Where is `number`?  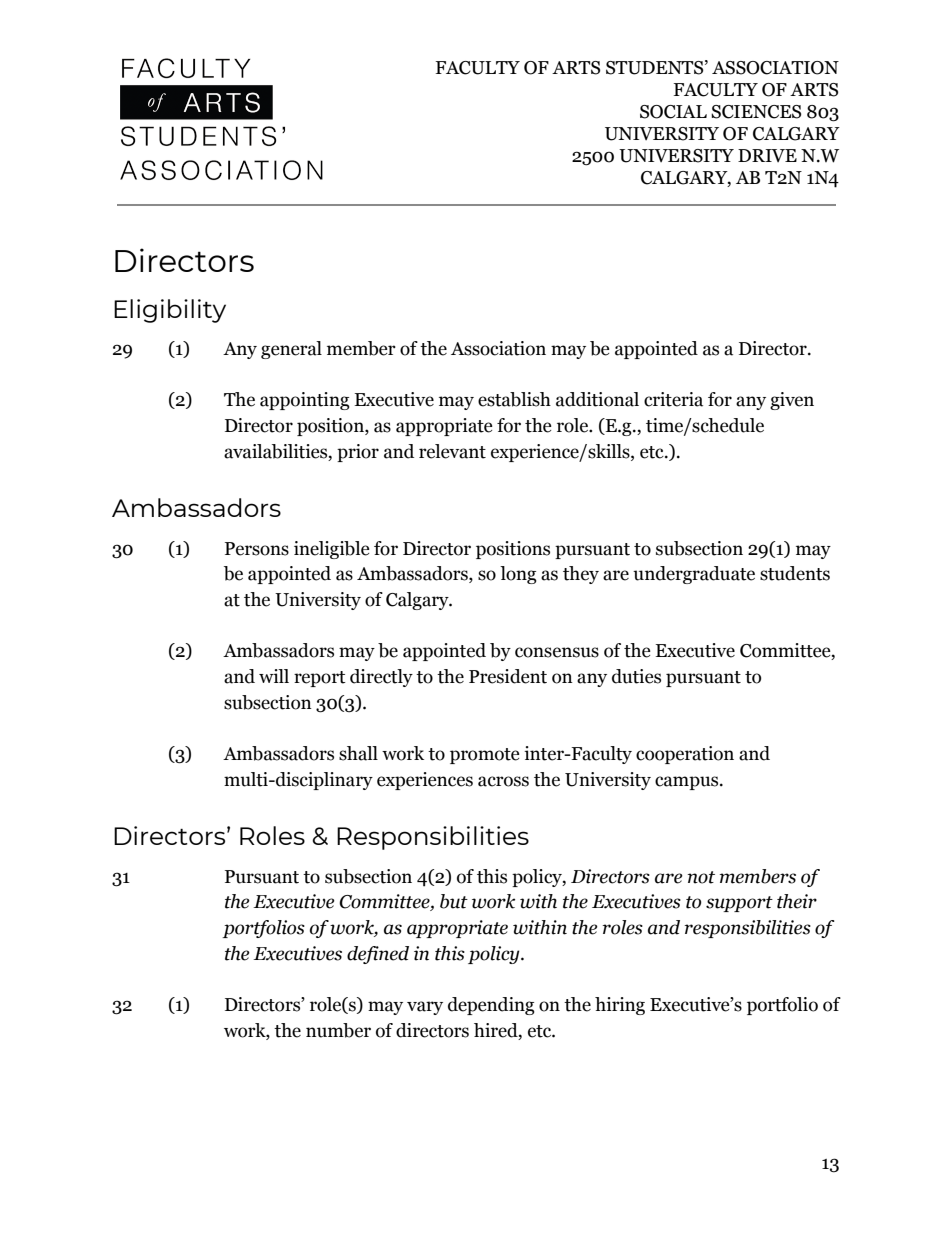
number is located at coordinates (338, 1030).
